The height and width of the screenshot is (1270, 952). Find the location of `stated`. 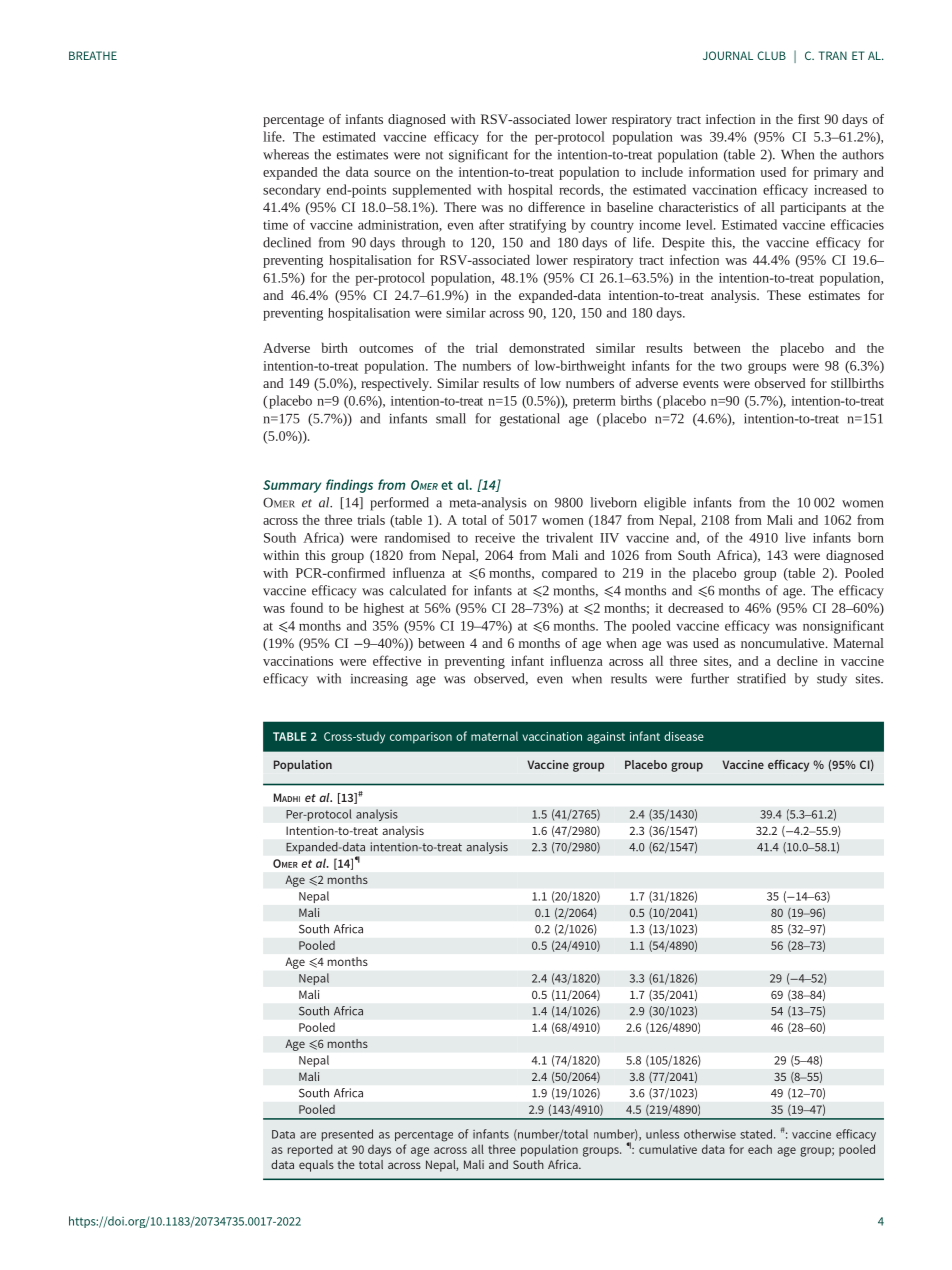

stated is located at coordinates (756, 1134).
